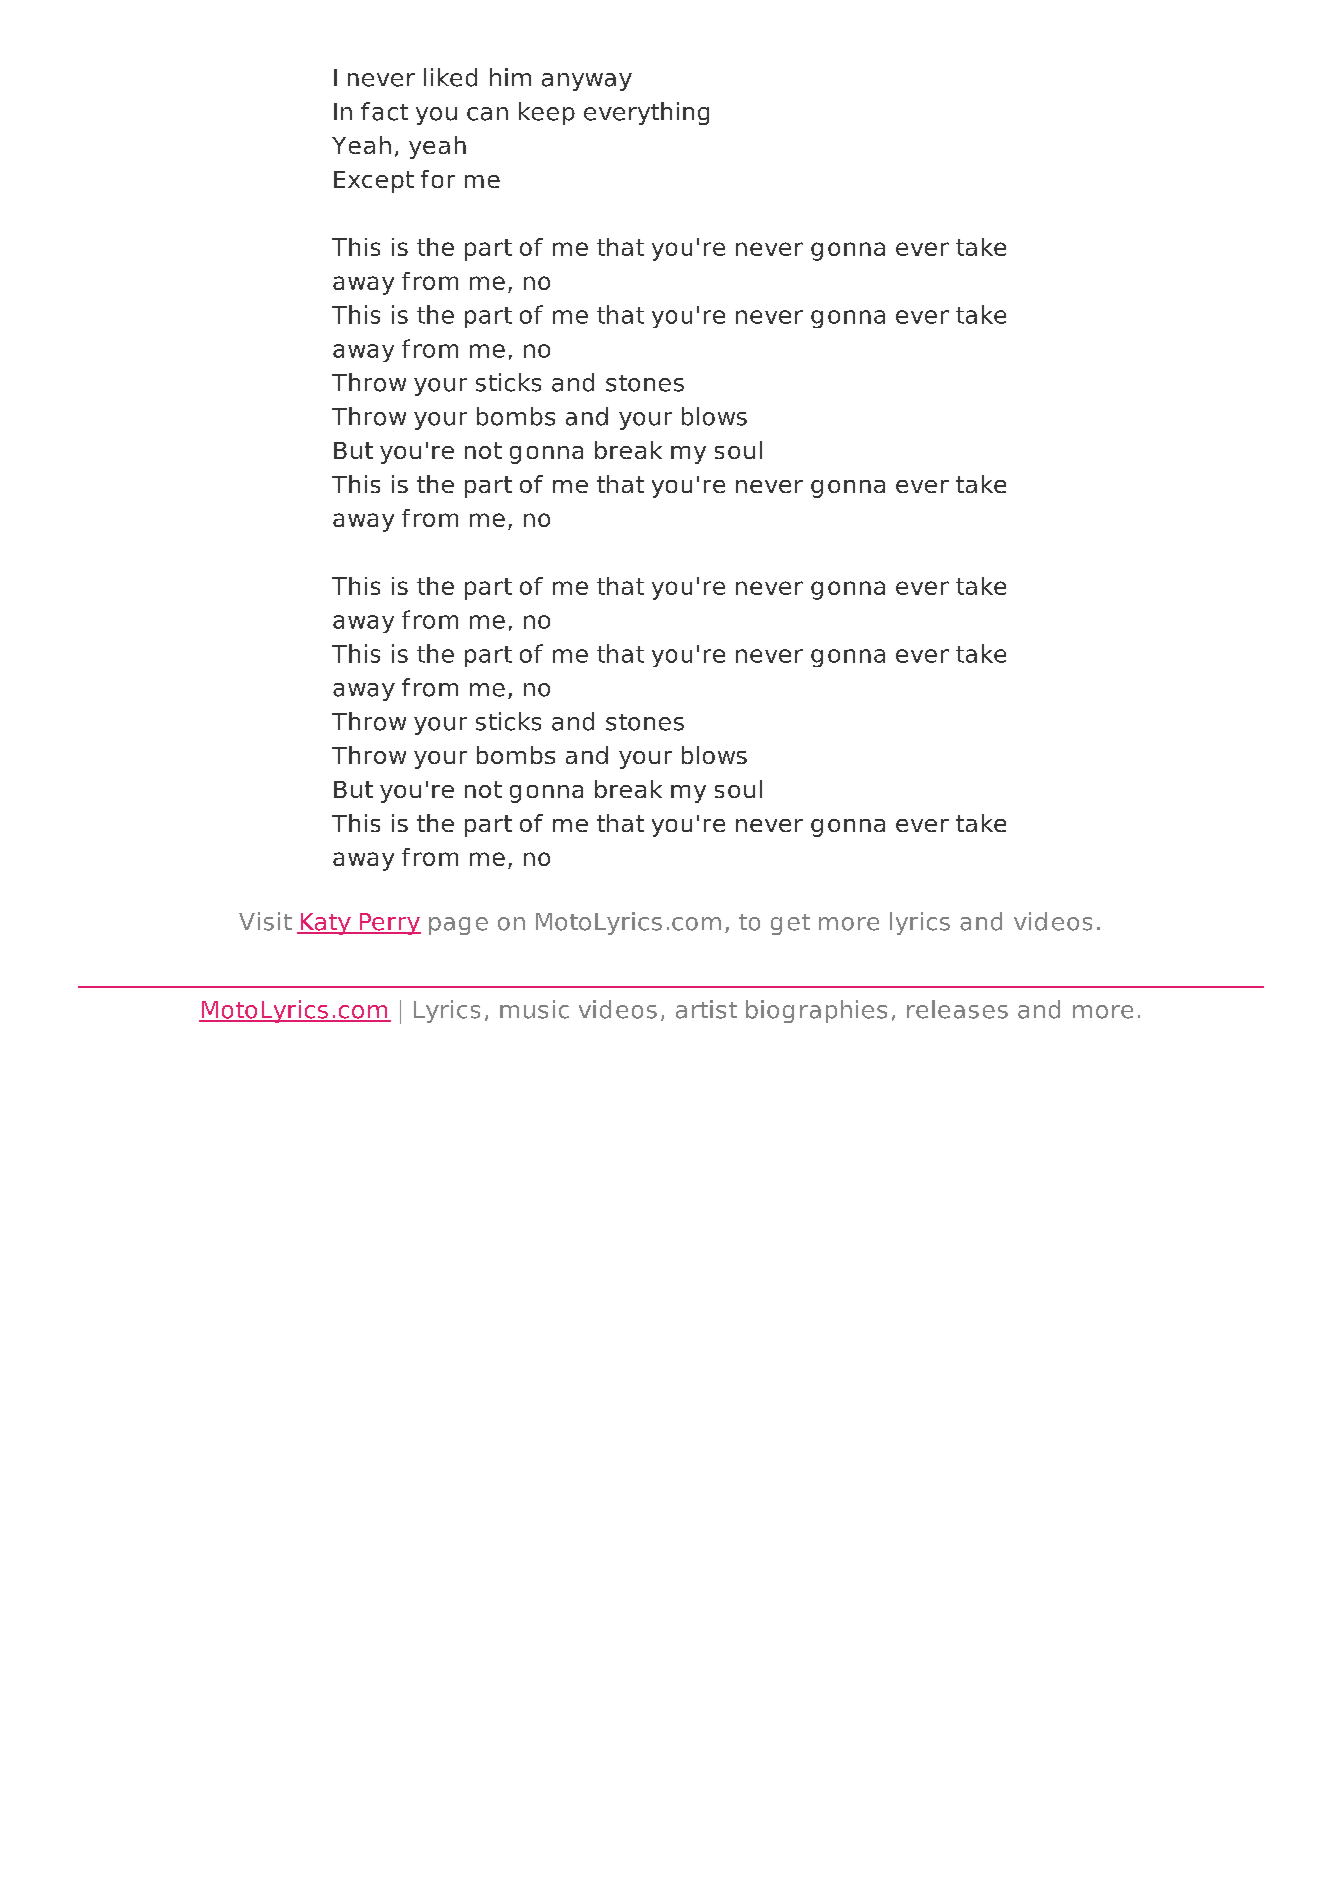  What do you see at coordinates (487, 114) in the document?
I see `can` at bounding box center [487, 114].
